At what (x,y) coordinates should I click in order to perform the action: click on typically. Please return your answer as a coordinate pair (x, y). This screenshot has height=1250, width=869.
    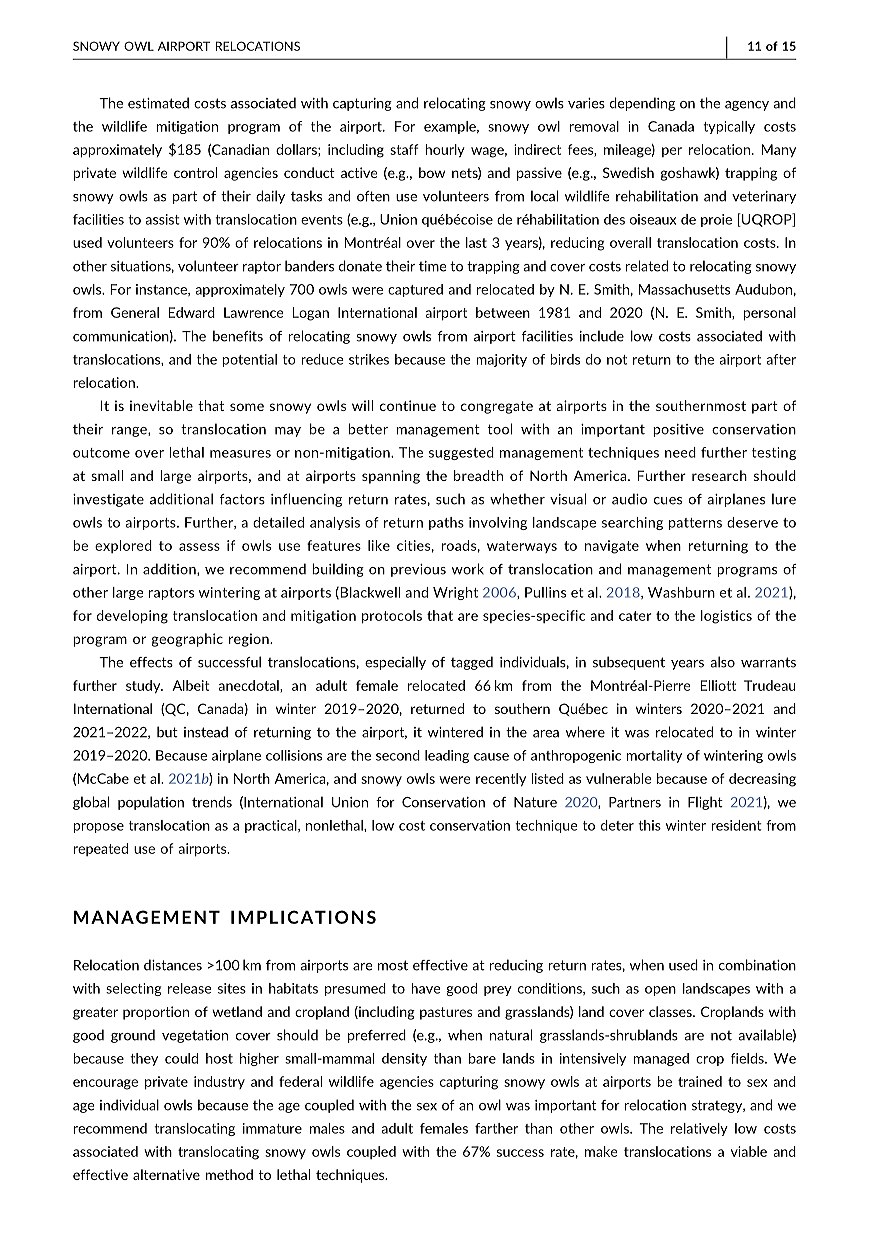
    Looking at the image, I should click on (729, 127).
